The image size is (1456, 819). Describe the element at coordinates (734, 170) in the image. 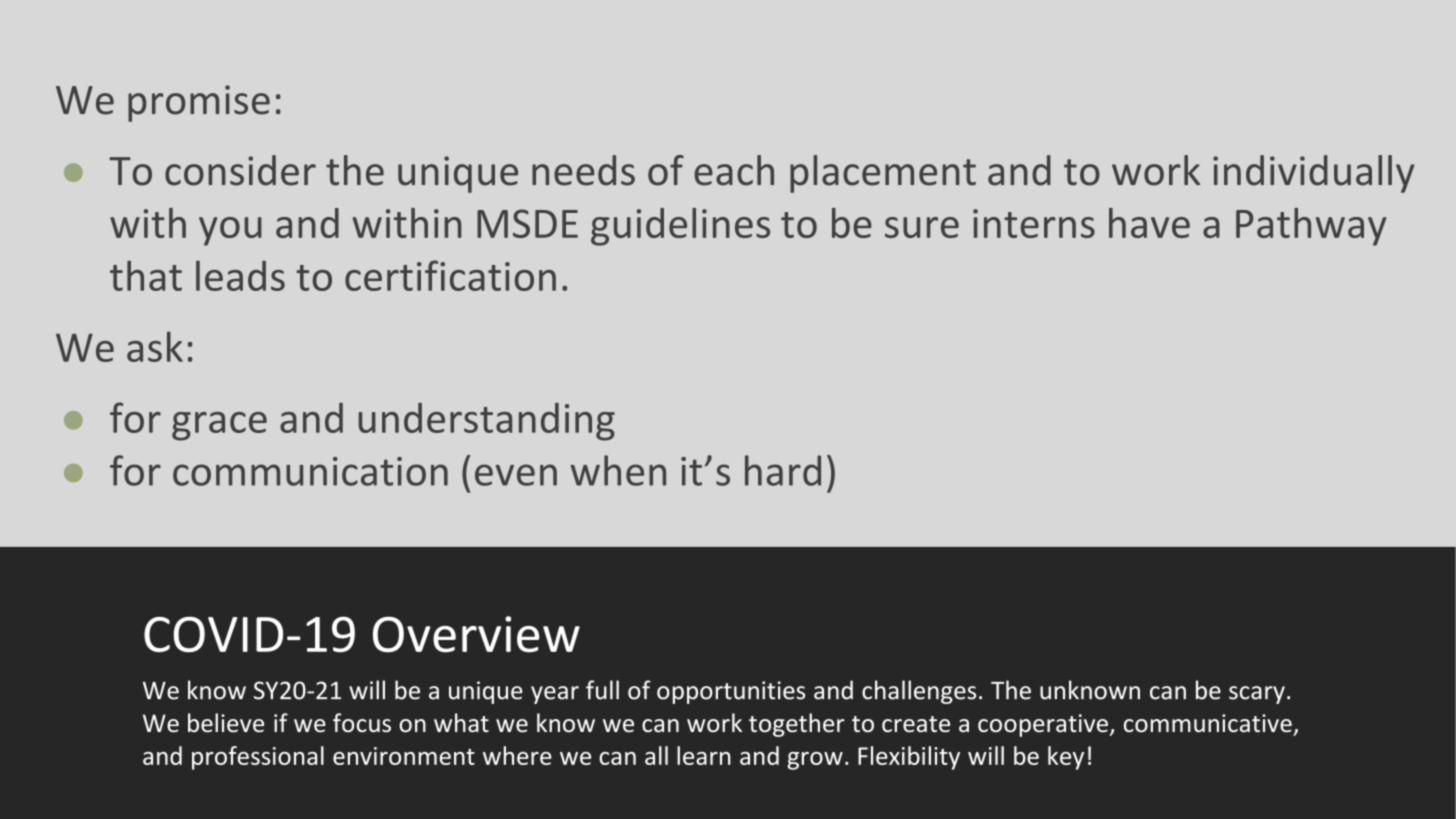

I see `each` at that location.
